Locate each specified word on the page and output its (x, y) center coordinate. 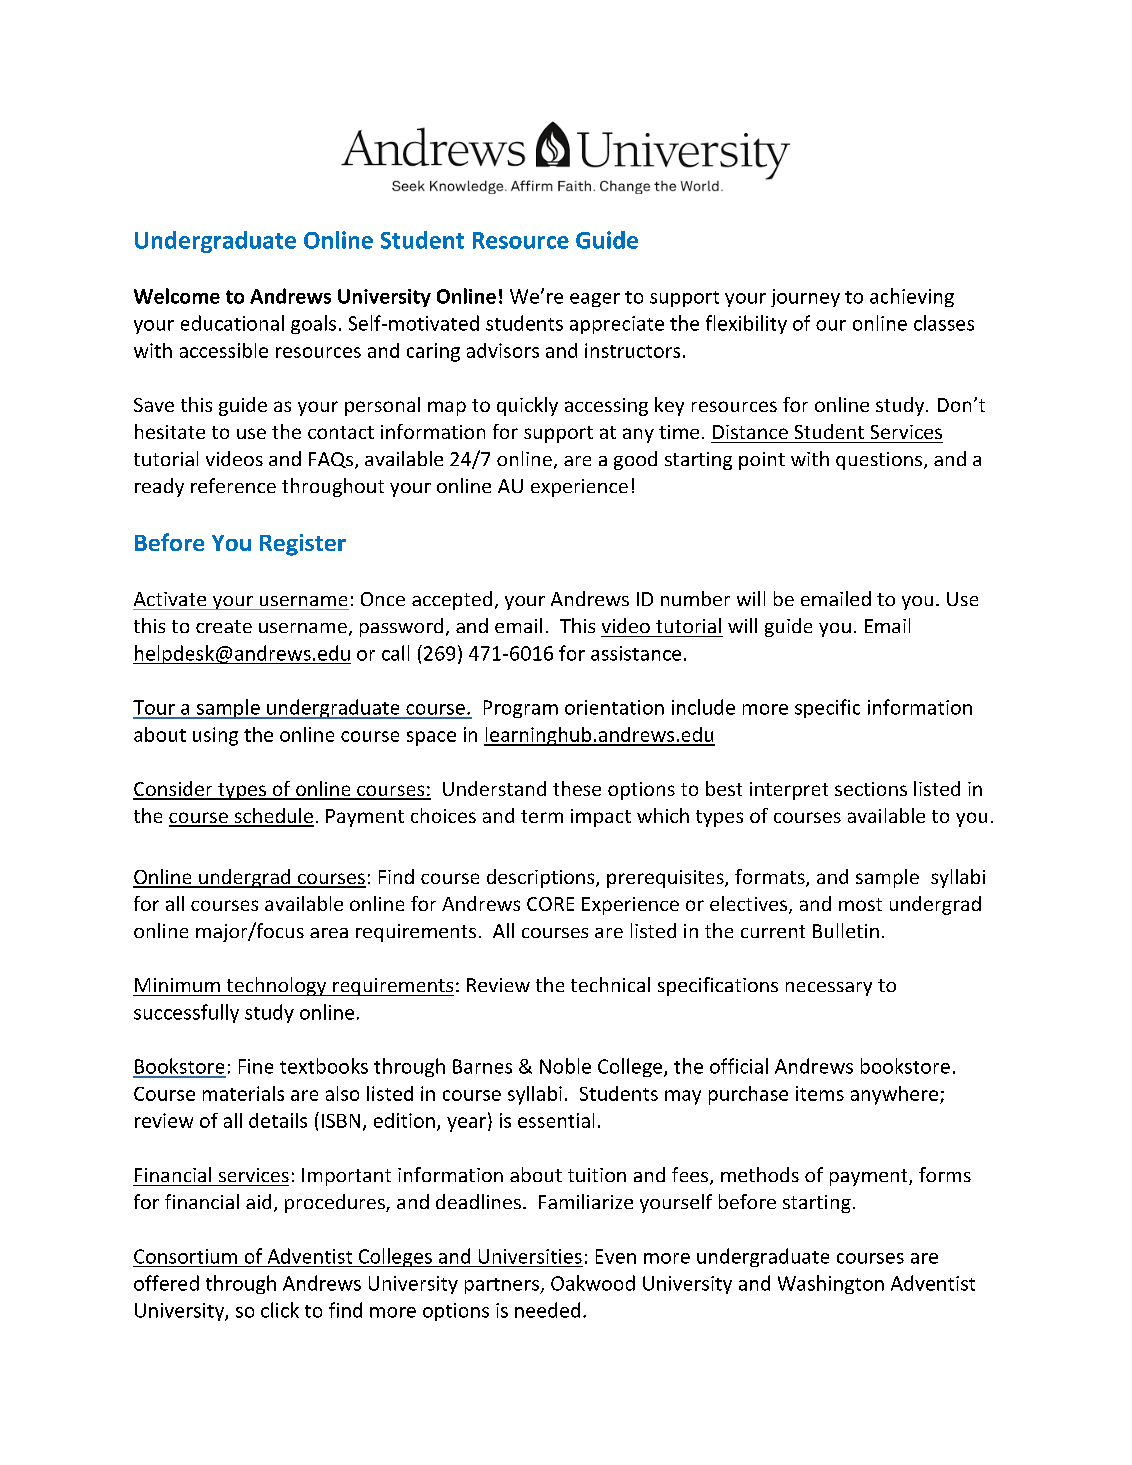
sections (871, 789)
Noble (565, 1066)
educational (232, 323)
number (695, 598)
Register (303, 545)
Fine (256, 1066)
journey (805, 298)
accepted (452, 600)
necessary (829, 989)
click (280, 1310)
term (542, 816)
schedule (273, 817)
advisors (503, 350)
